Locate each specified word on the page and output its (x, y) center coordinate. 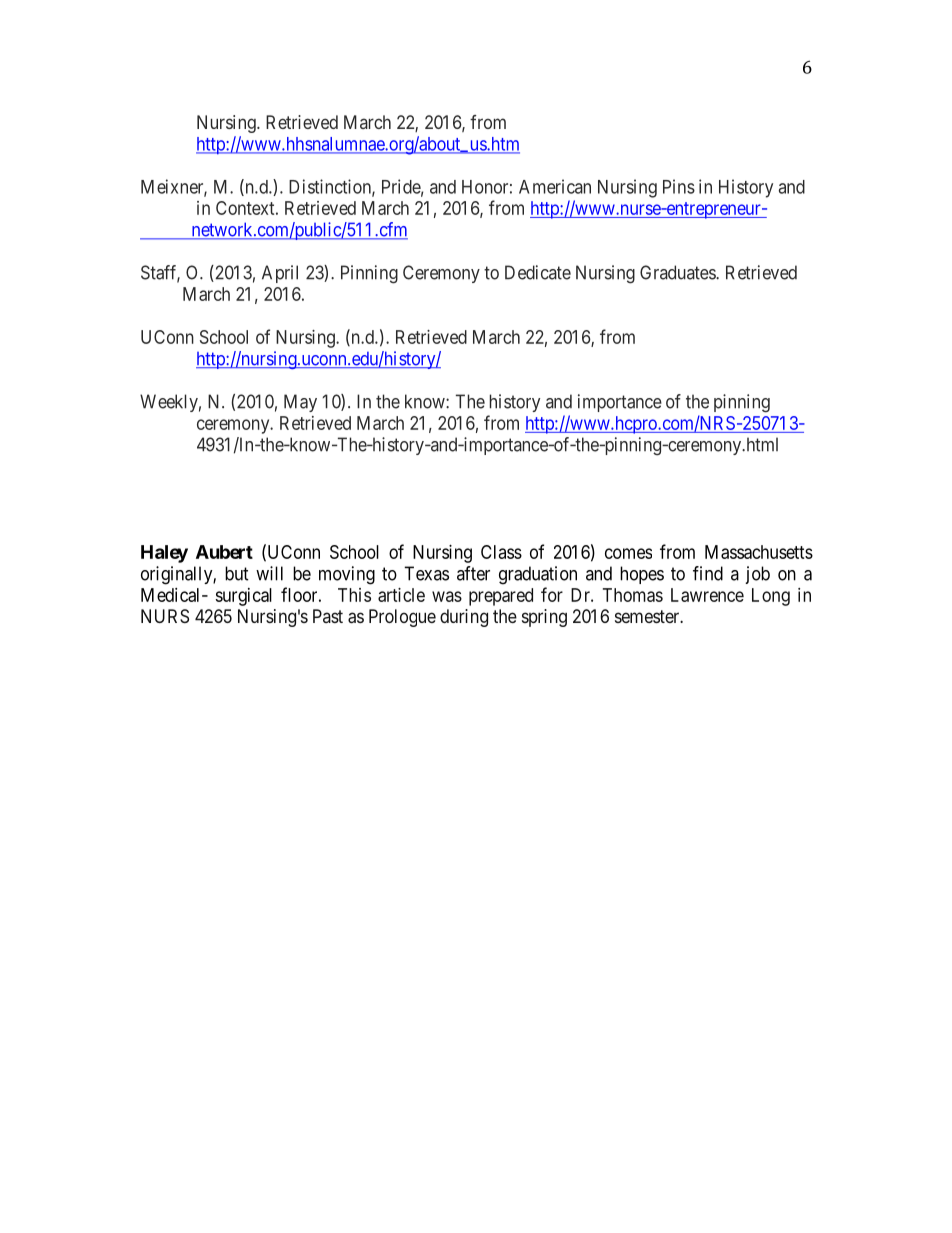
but (237, 573)
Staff (160, 273)
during (464, 618)
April (280, 274)
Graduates (678, 272)
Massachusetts (759, 552)
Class (501, 552)
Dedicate (538, 272)
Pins (679, 186)
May (300, 403)
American (555, 186)
